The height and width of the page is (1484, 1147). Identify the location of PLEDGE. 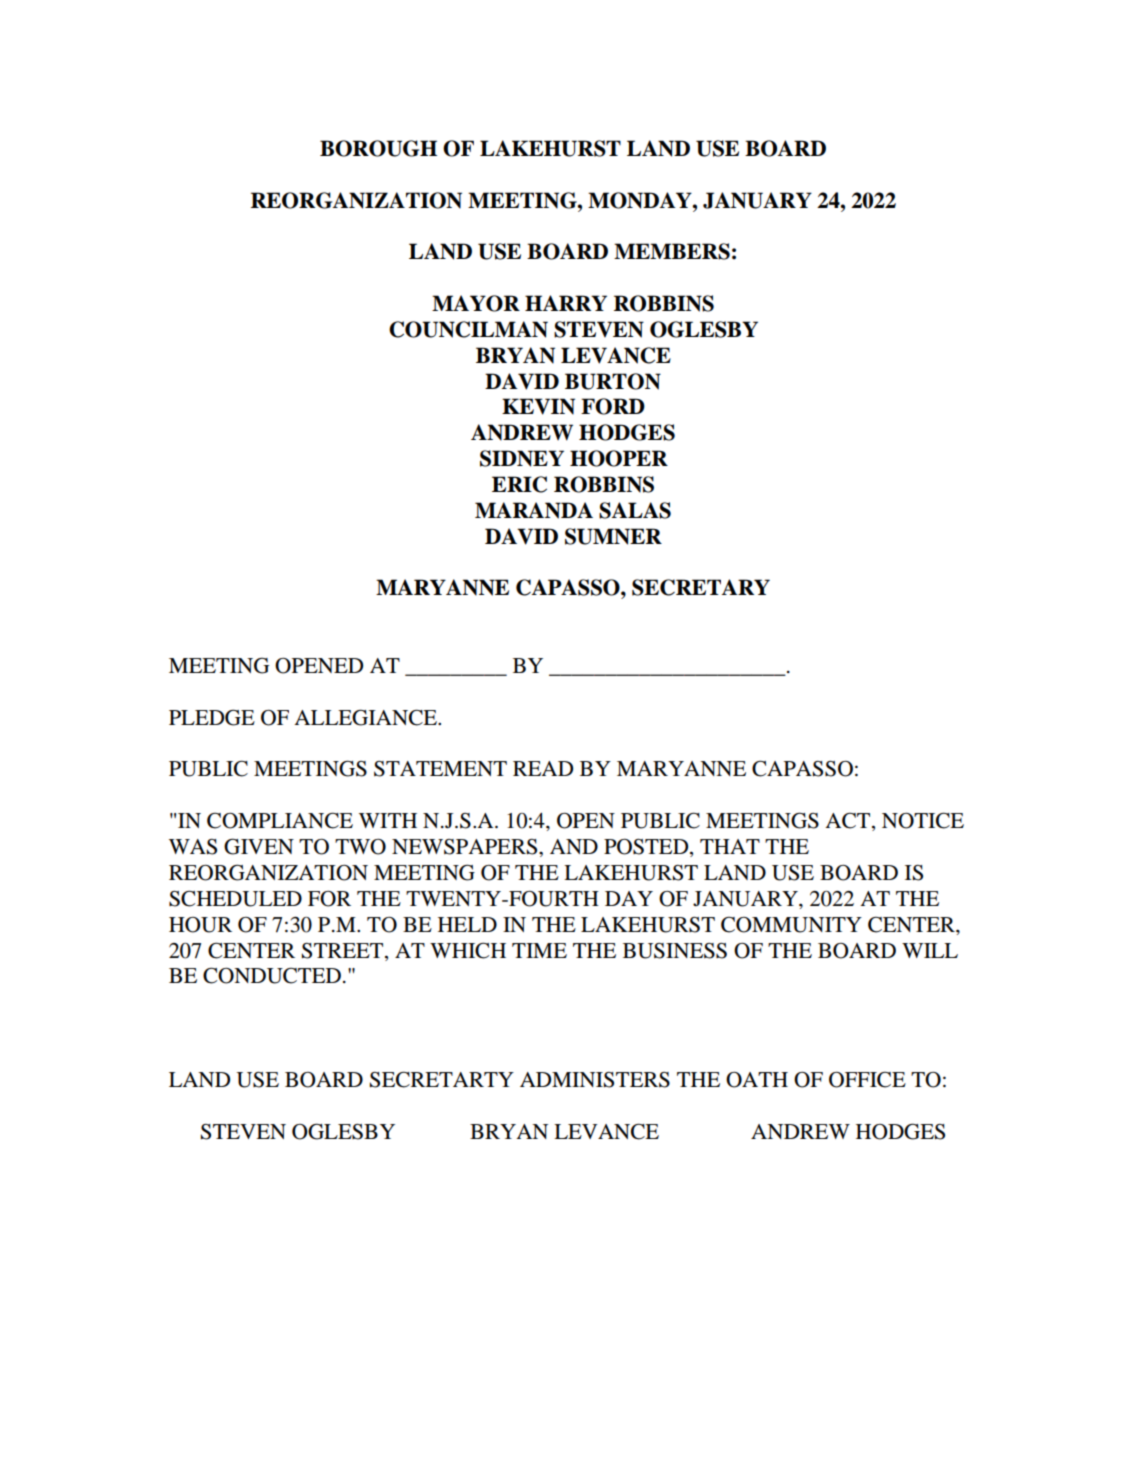
(212, 717).
